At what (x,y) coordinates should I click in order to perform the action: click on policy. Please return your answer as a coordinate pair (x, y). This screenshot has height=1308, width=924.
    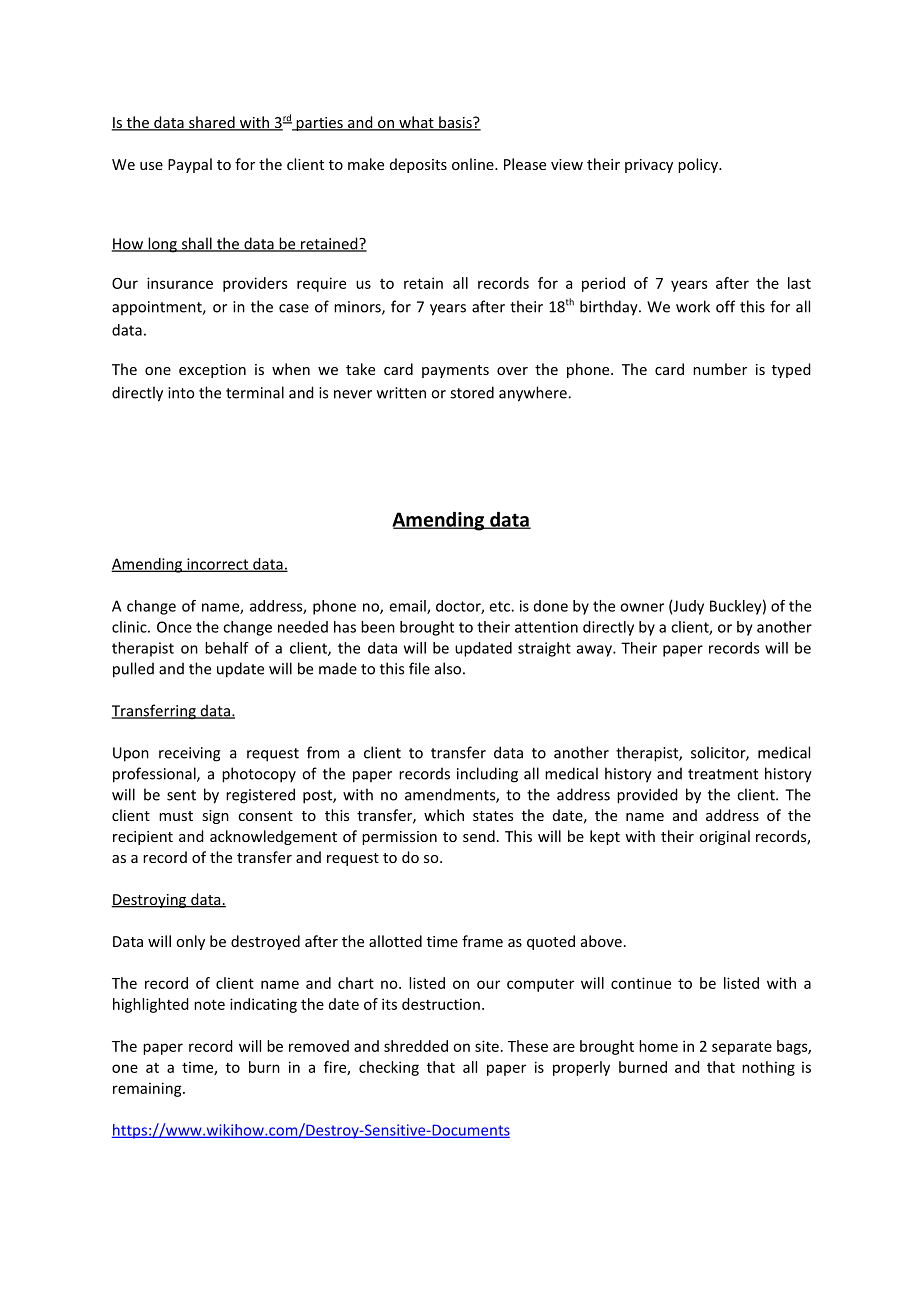
    Looking at the image, I should click on (699, 165).
